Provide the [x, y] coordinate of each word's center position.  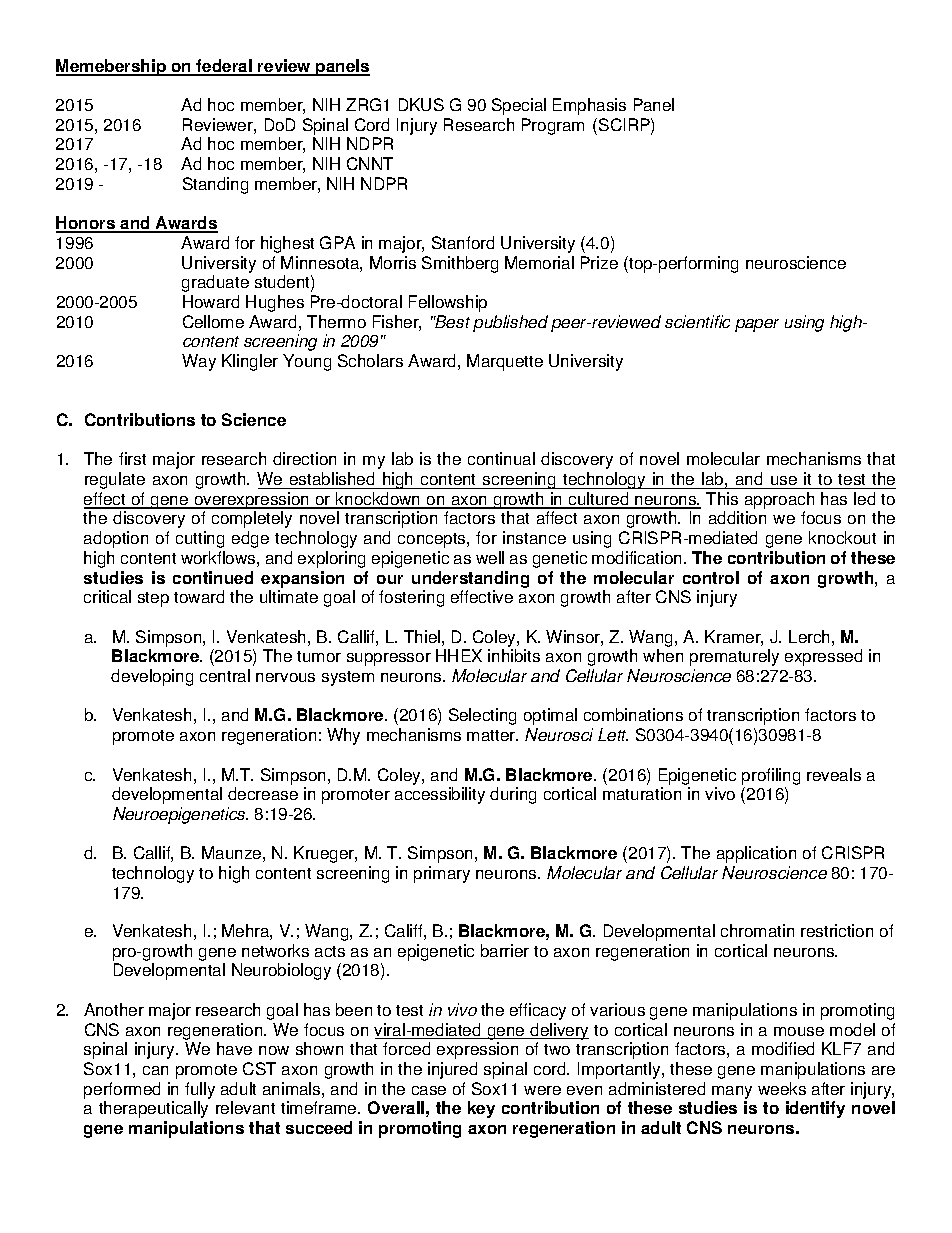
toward [199, 596]
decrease [263, 793]
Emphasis [589, 106]
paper [757, 325]
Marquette [505, 362]
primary [442, 874]
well [490, 557]
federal [224, 67]
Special [519, 106]
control [711, 577]
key [481, 1109]
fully [200, 1090]
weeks [782, 1088]
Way [199, 362]
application [756, 854]
